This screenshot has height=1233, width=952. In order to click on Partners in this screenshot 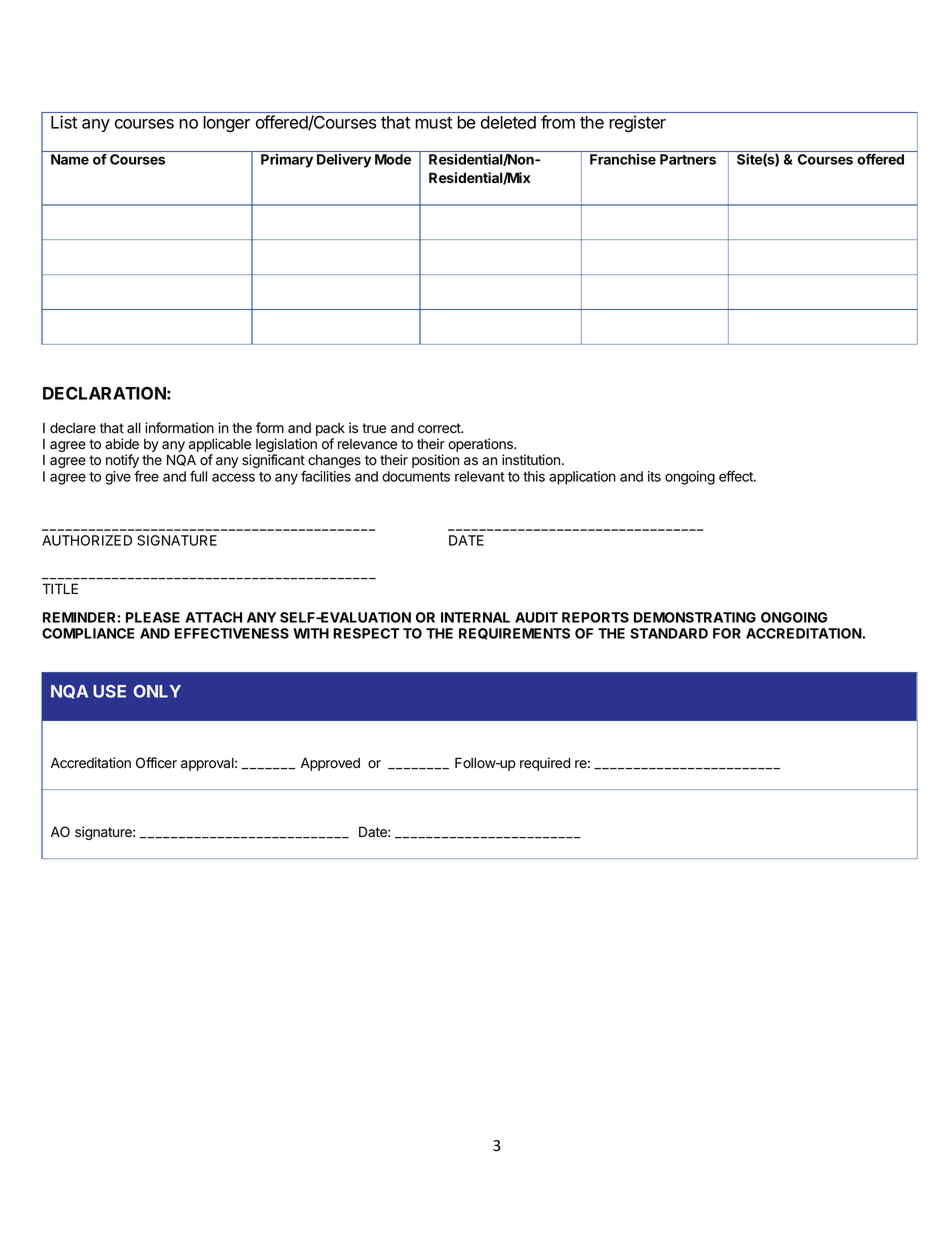, I will do `click(688, 159)`.
